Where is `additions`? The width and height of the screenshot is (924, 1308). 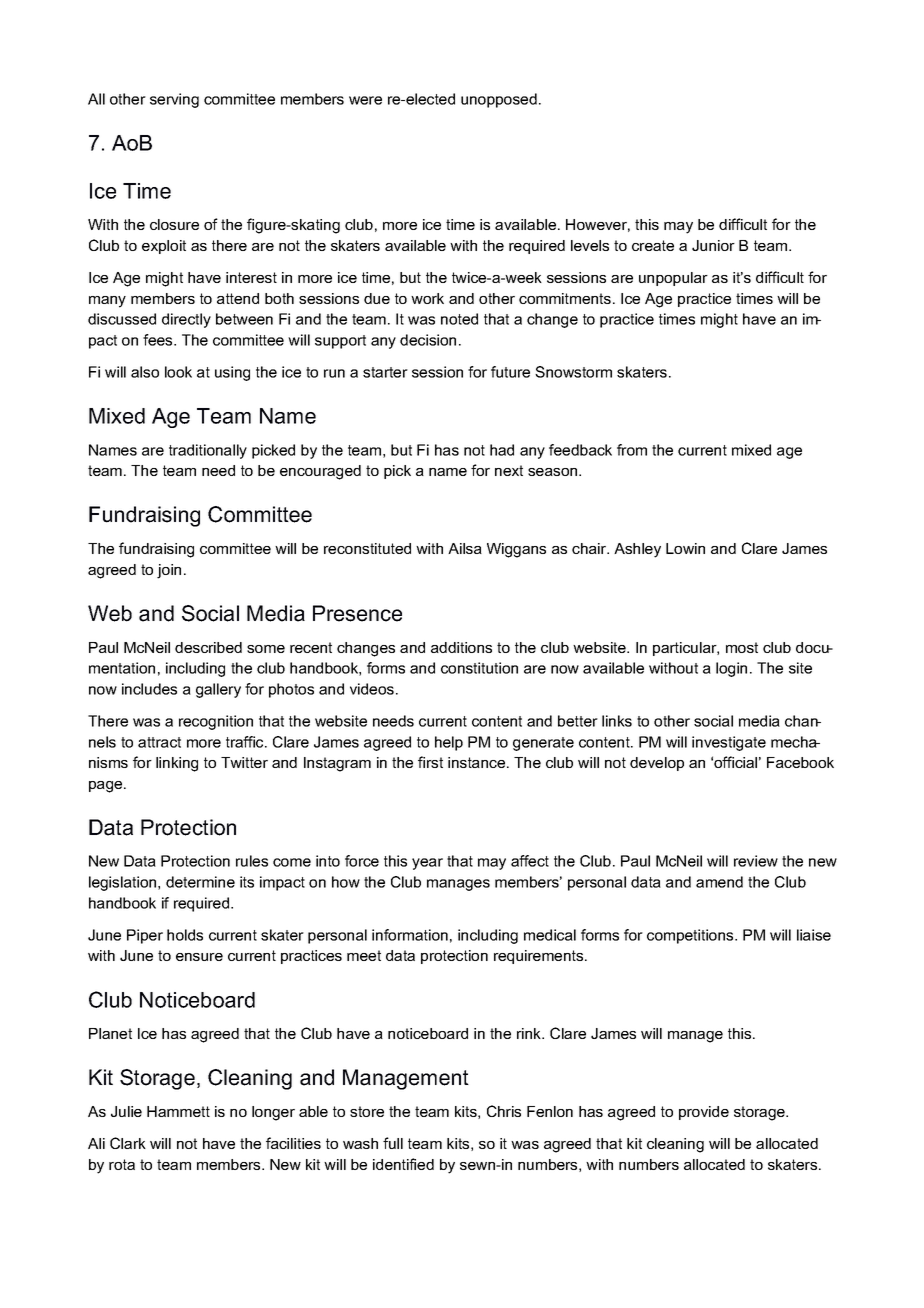
additions is located at coordinates (461, 647).
